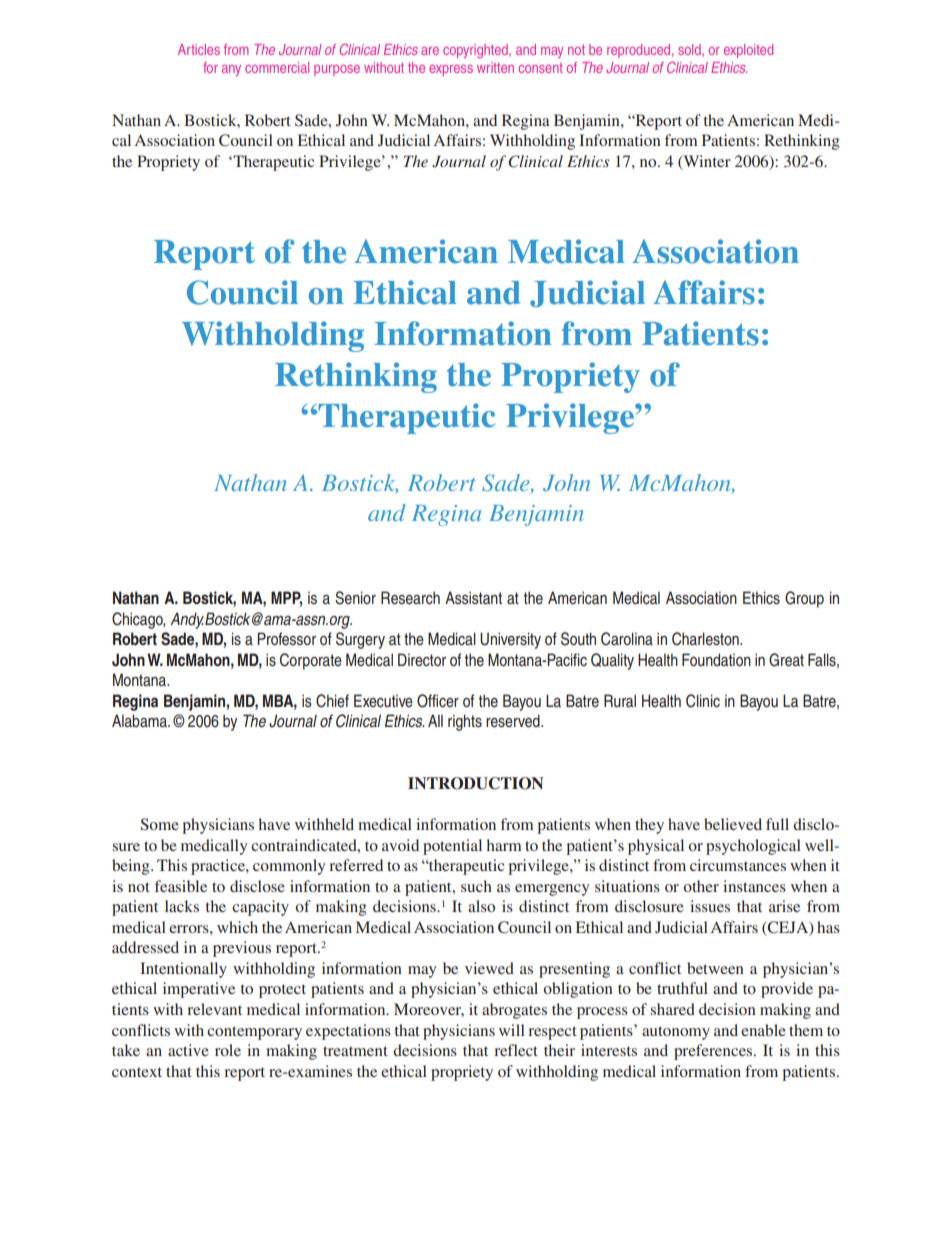 This screenshot has height=1233, width=952. Describe the element at coordinates (286, 598) in the screenshot. I see `MPP` at that location.
